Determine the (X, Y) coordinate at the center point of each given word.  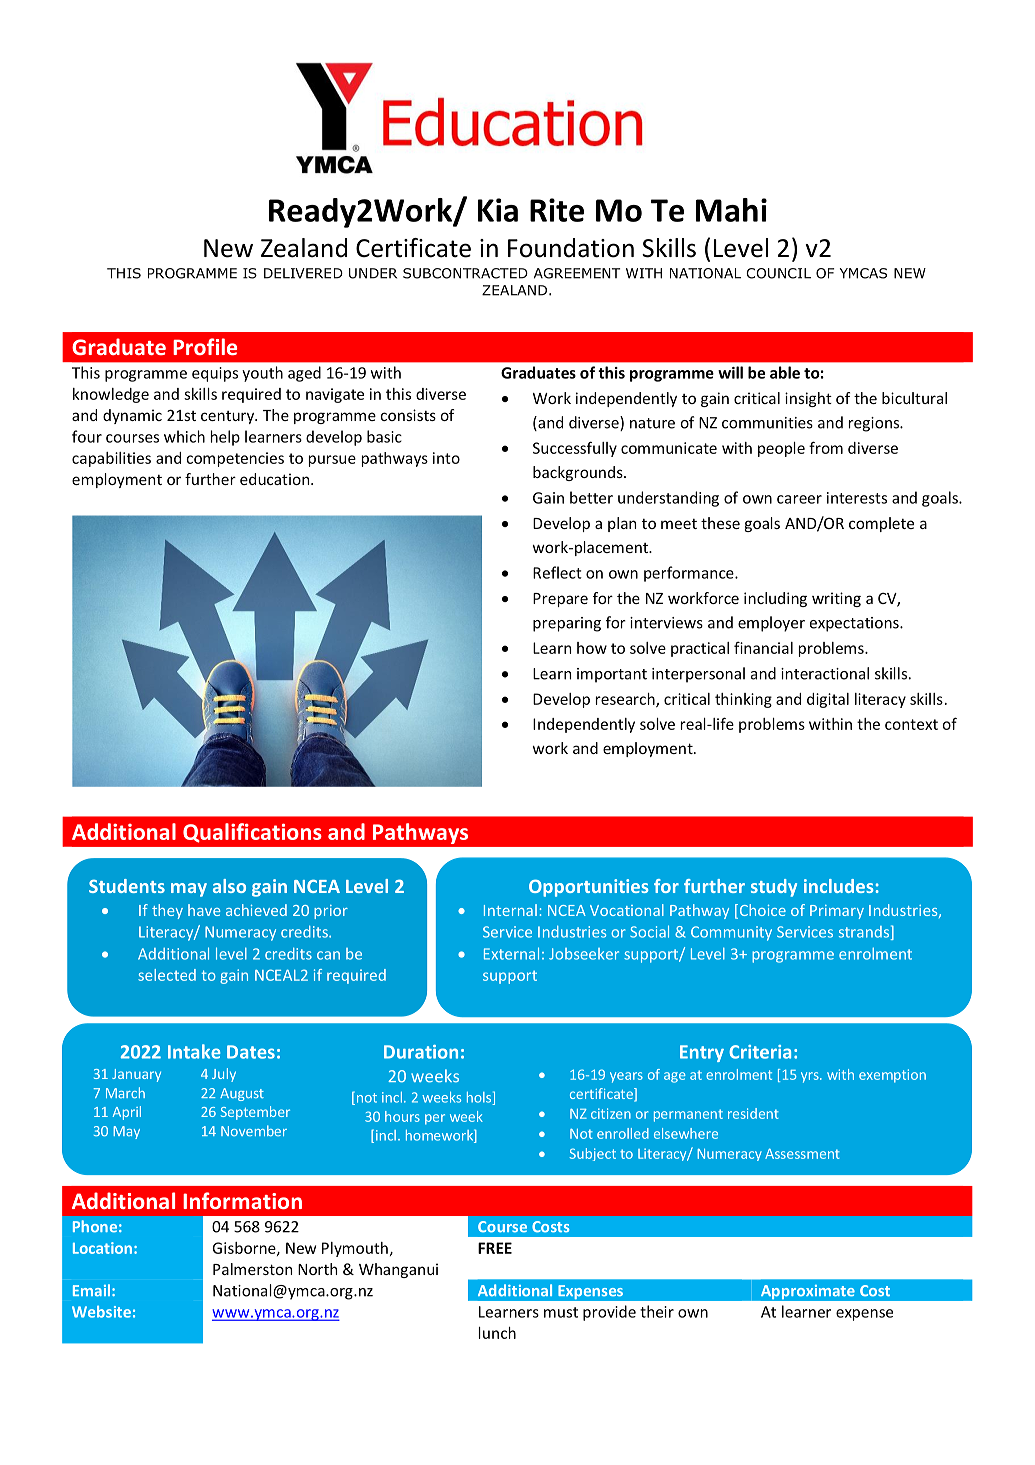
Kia (498, 210)
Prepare (560, 600)
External (511, 953)
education (276, 479)
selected (167, 975)
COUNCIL (778, 273)
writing (836, 599)
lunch (497, 1333)
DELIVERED (303, 273)
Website (101, 1312)
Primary (837, 912)
